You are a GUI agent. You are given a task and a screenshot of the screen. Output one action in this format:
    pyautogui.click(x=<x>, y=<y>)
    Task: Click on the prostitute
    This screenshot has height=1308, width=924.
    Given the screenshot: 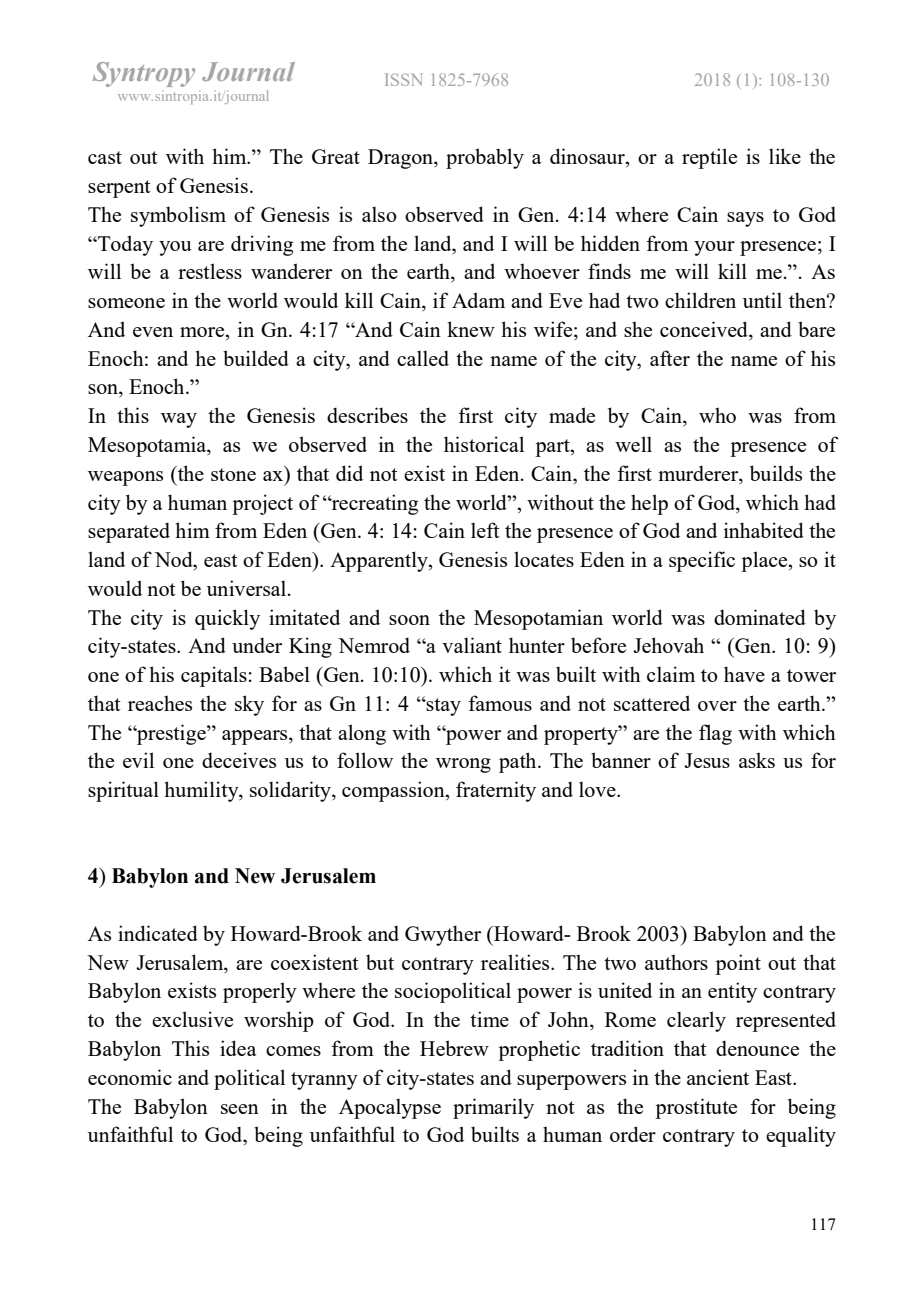 What is the action you would take?
    pyautogui.click(x=696, y=1108)
